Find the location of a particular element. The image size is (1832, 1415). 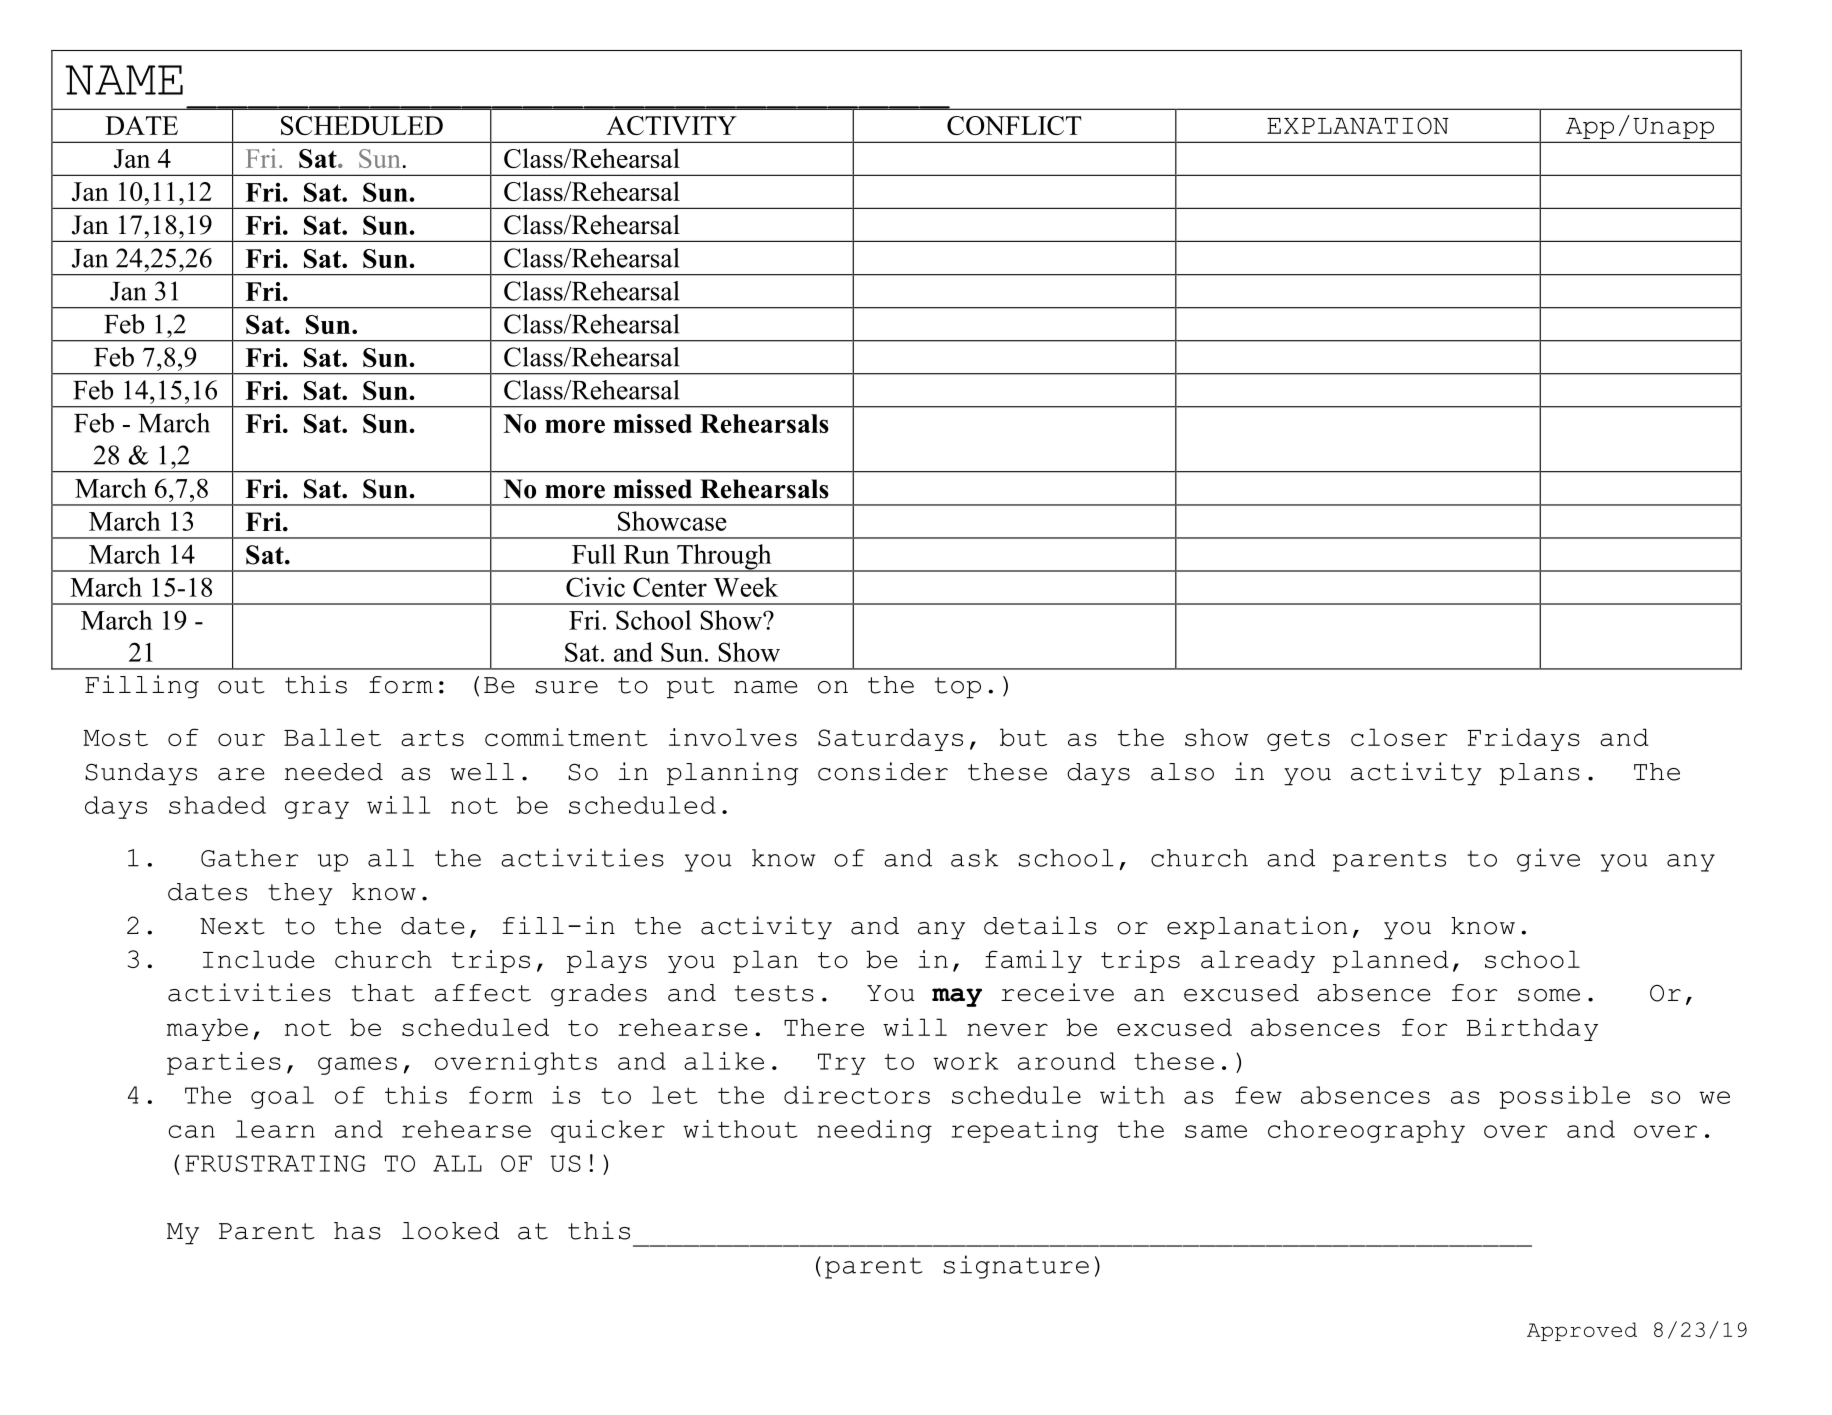

closer is located at coordinates (1399, 737).
